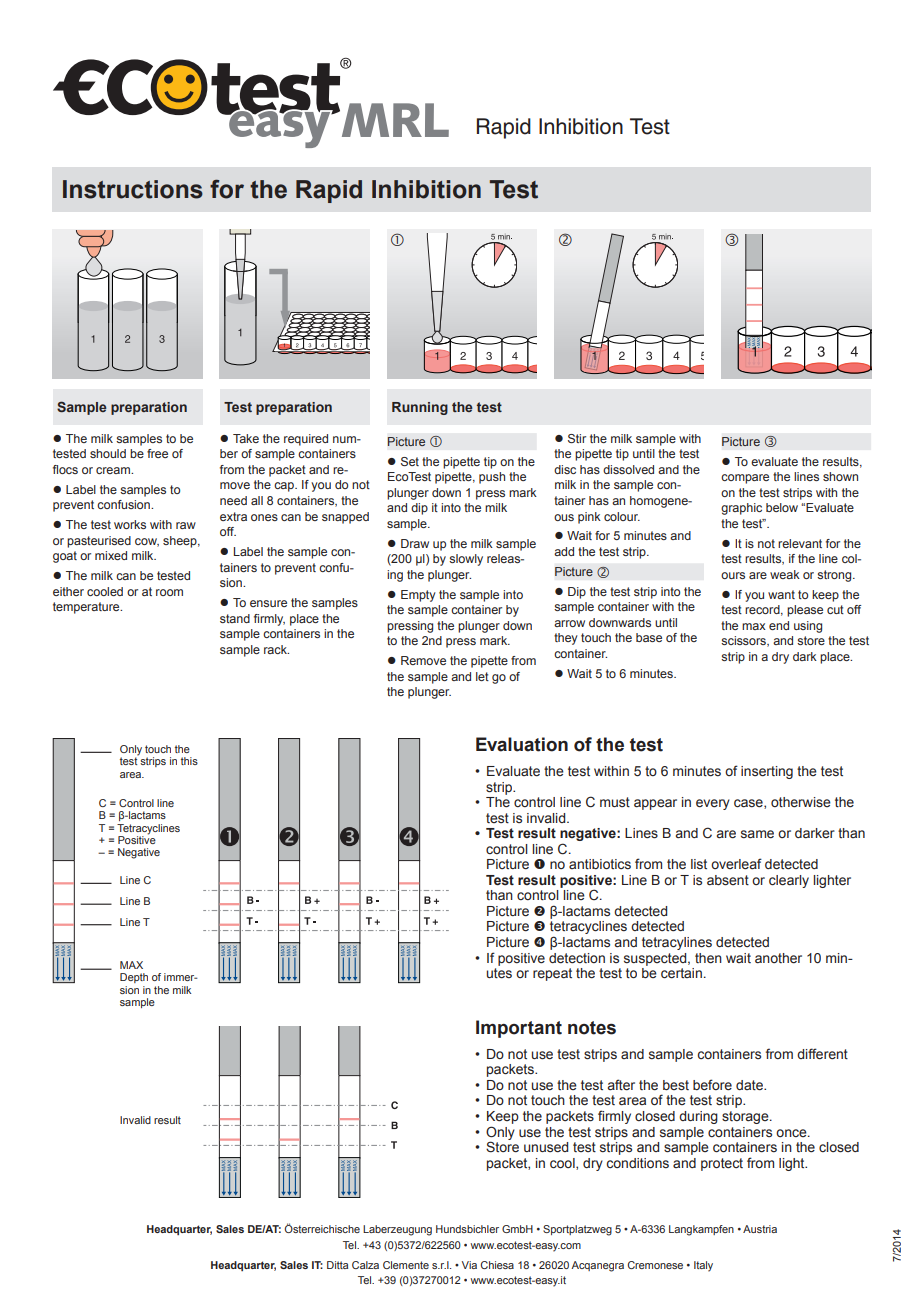 The height and width of the document is (1308, 924). Describe the element at coordinates (469, 1265) in the document. I see `Via` at that location.
